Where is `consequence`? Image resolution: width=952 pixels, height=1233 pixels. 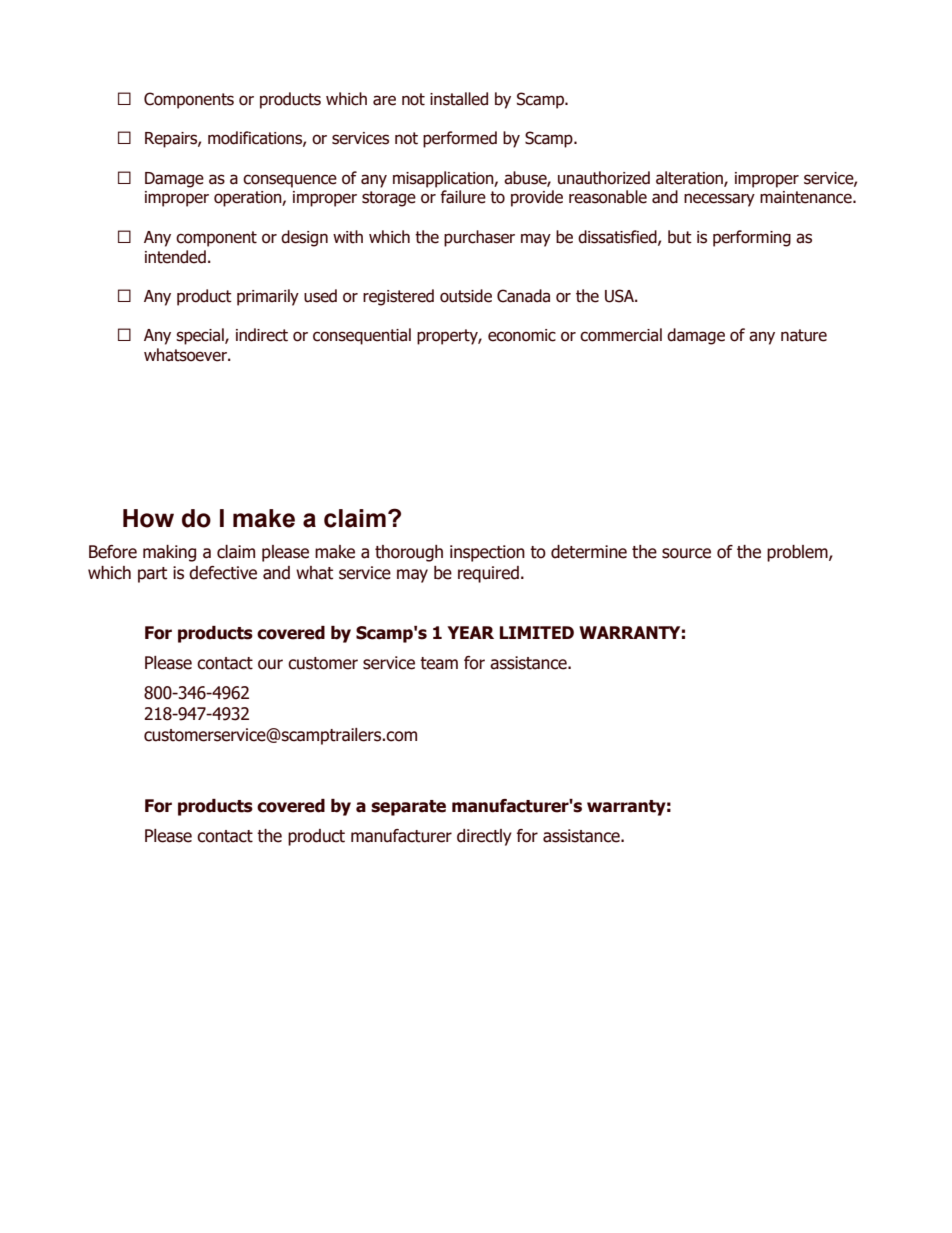 consequence is located at coordinates (290, 181).
